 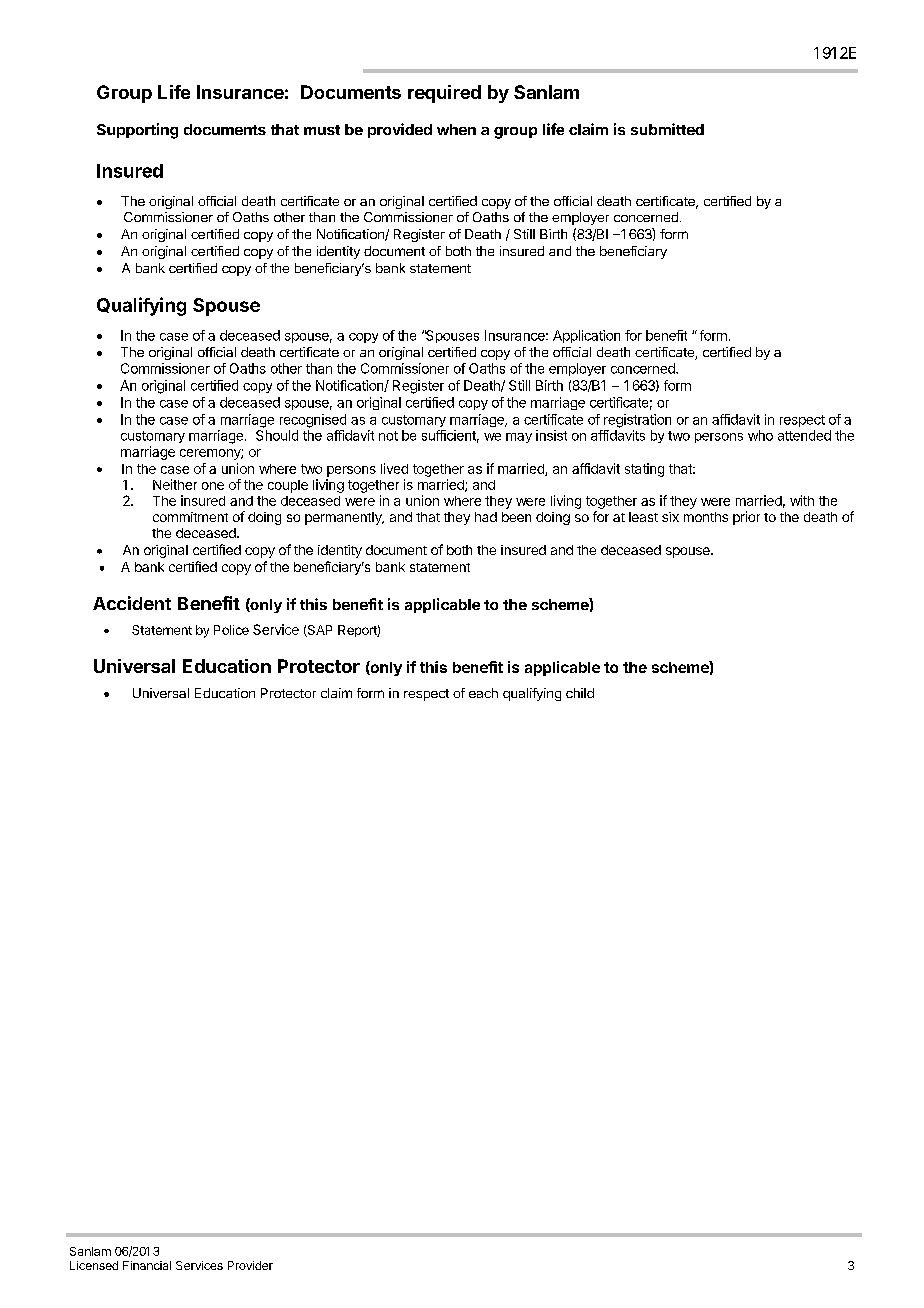 I want to click on each, so click(x=483, y=693).
